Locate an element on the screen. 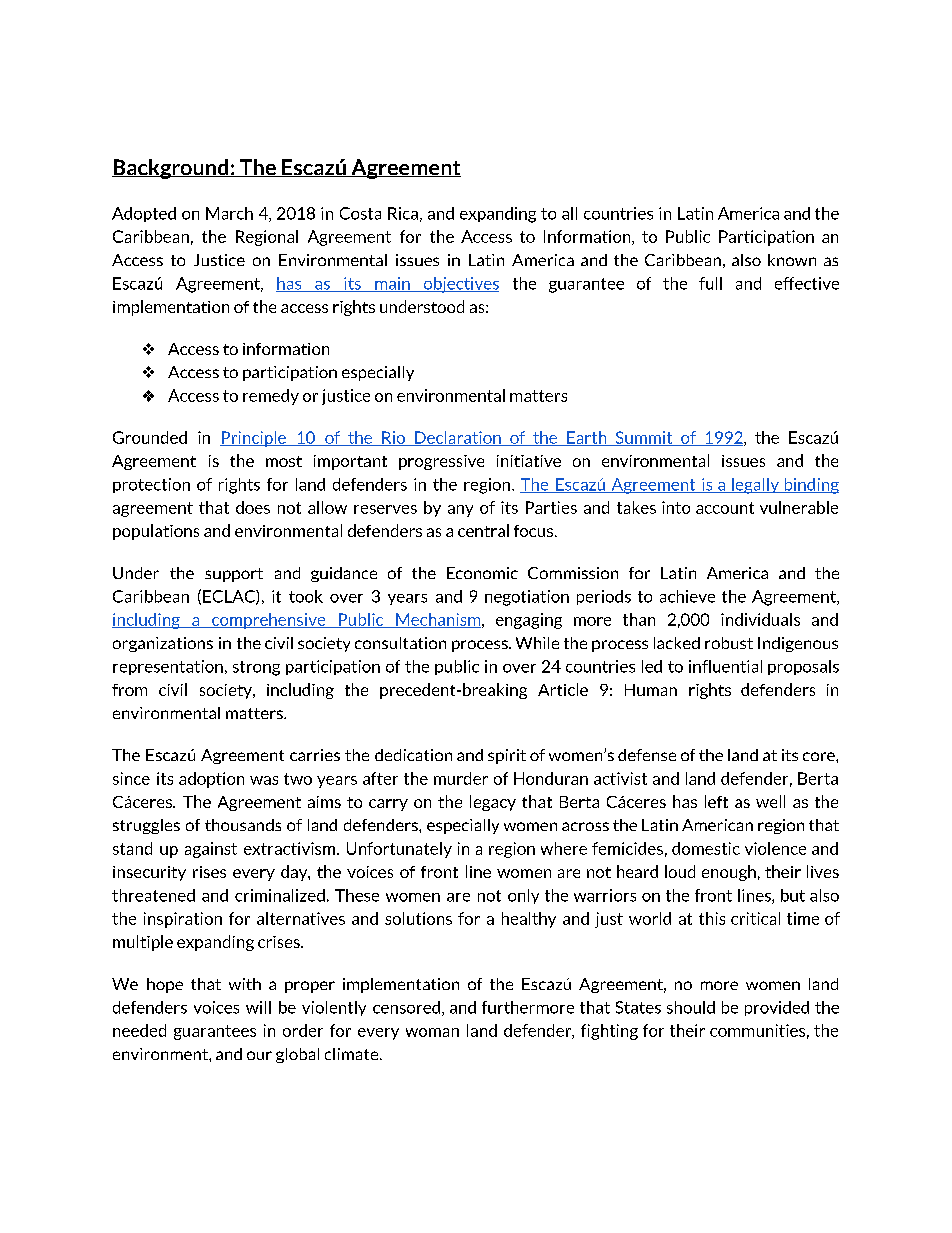 The height and width of the screenshot is (1233, 952). engaging is located at coordinates (529, 621).
